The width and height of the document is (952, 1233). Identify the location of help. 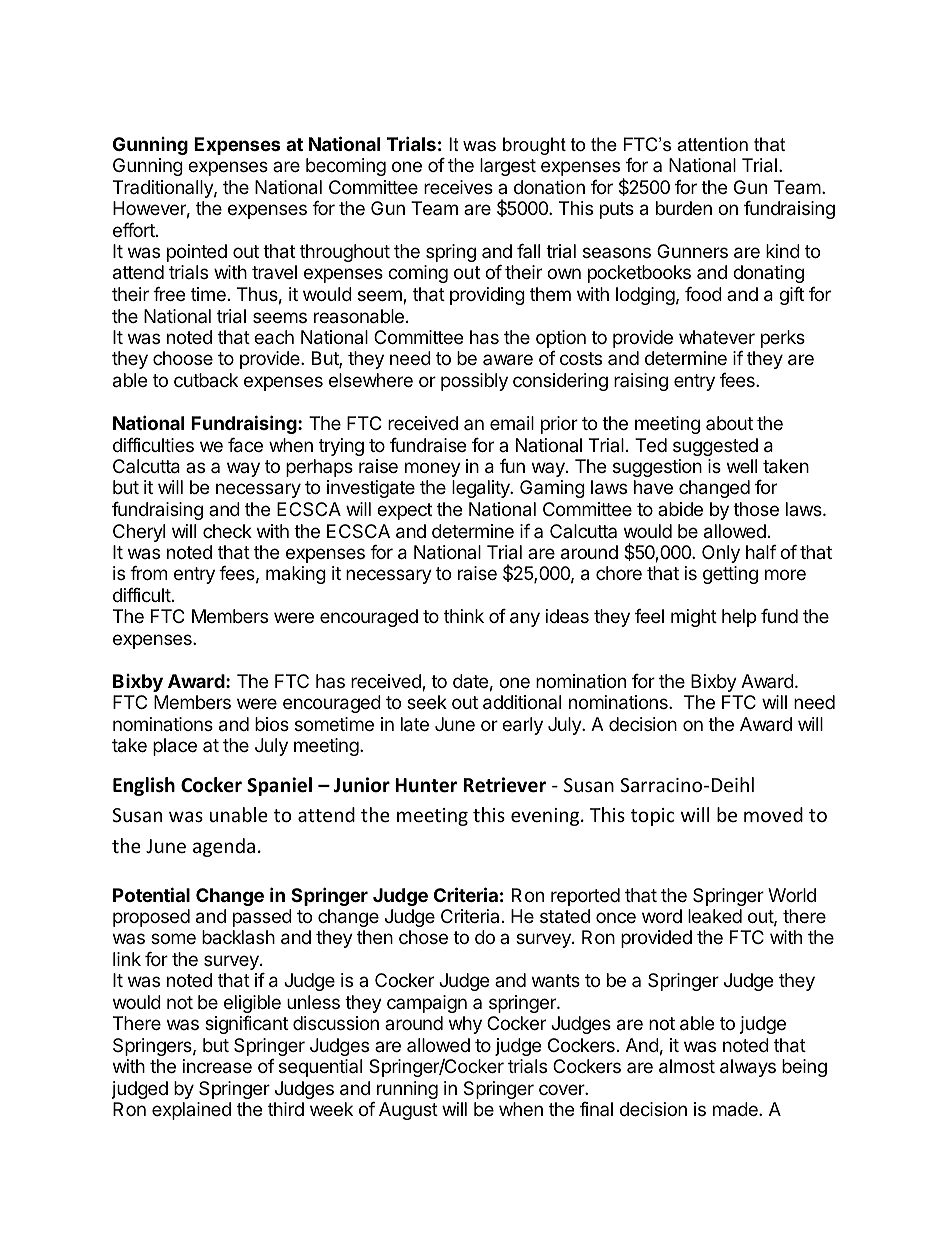
(739, 618).
